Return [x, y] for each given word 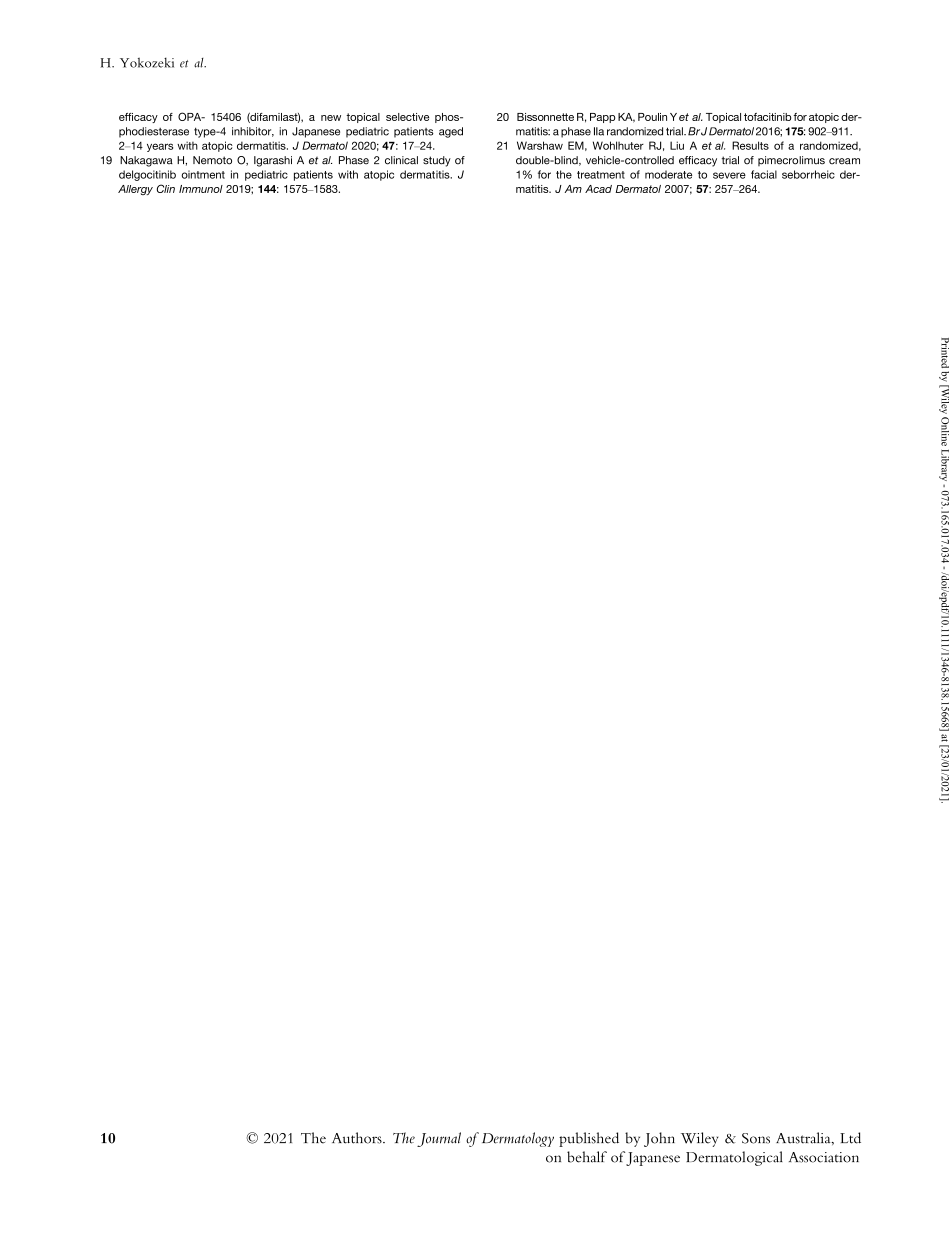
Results [750, 145]
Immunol [201, 189]
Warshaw [540, 145]
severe [729, 175]
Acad [598, 189]
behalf [587, 1157]
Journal [439, 1139]
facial [764, 174]
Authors [358, 1138]
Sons [756, 1138]
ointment [203, 174]
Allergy [135, 190]
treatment [601, 175]
